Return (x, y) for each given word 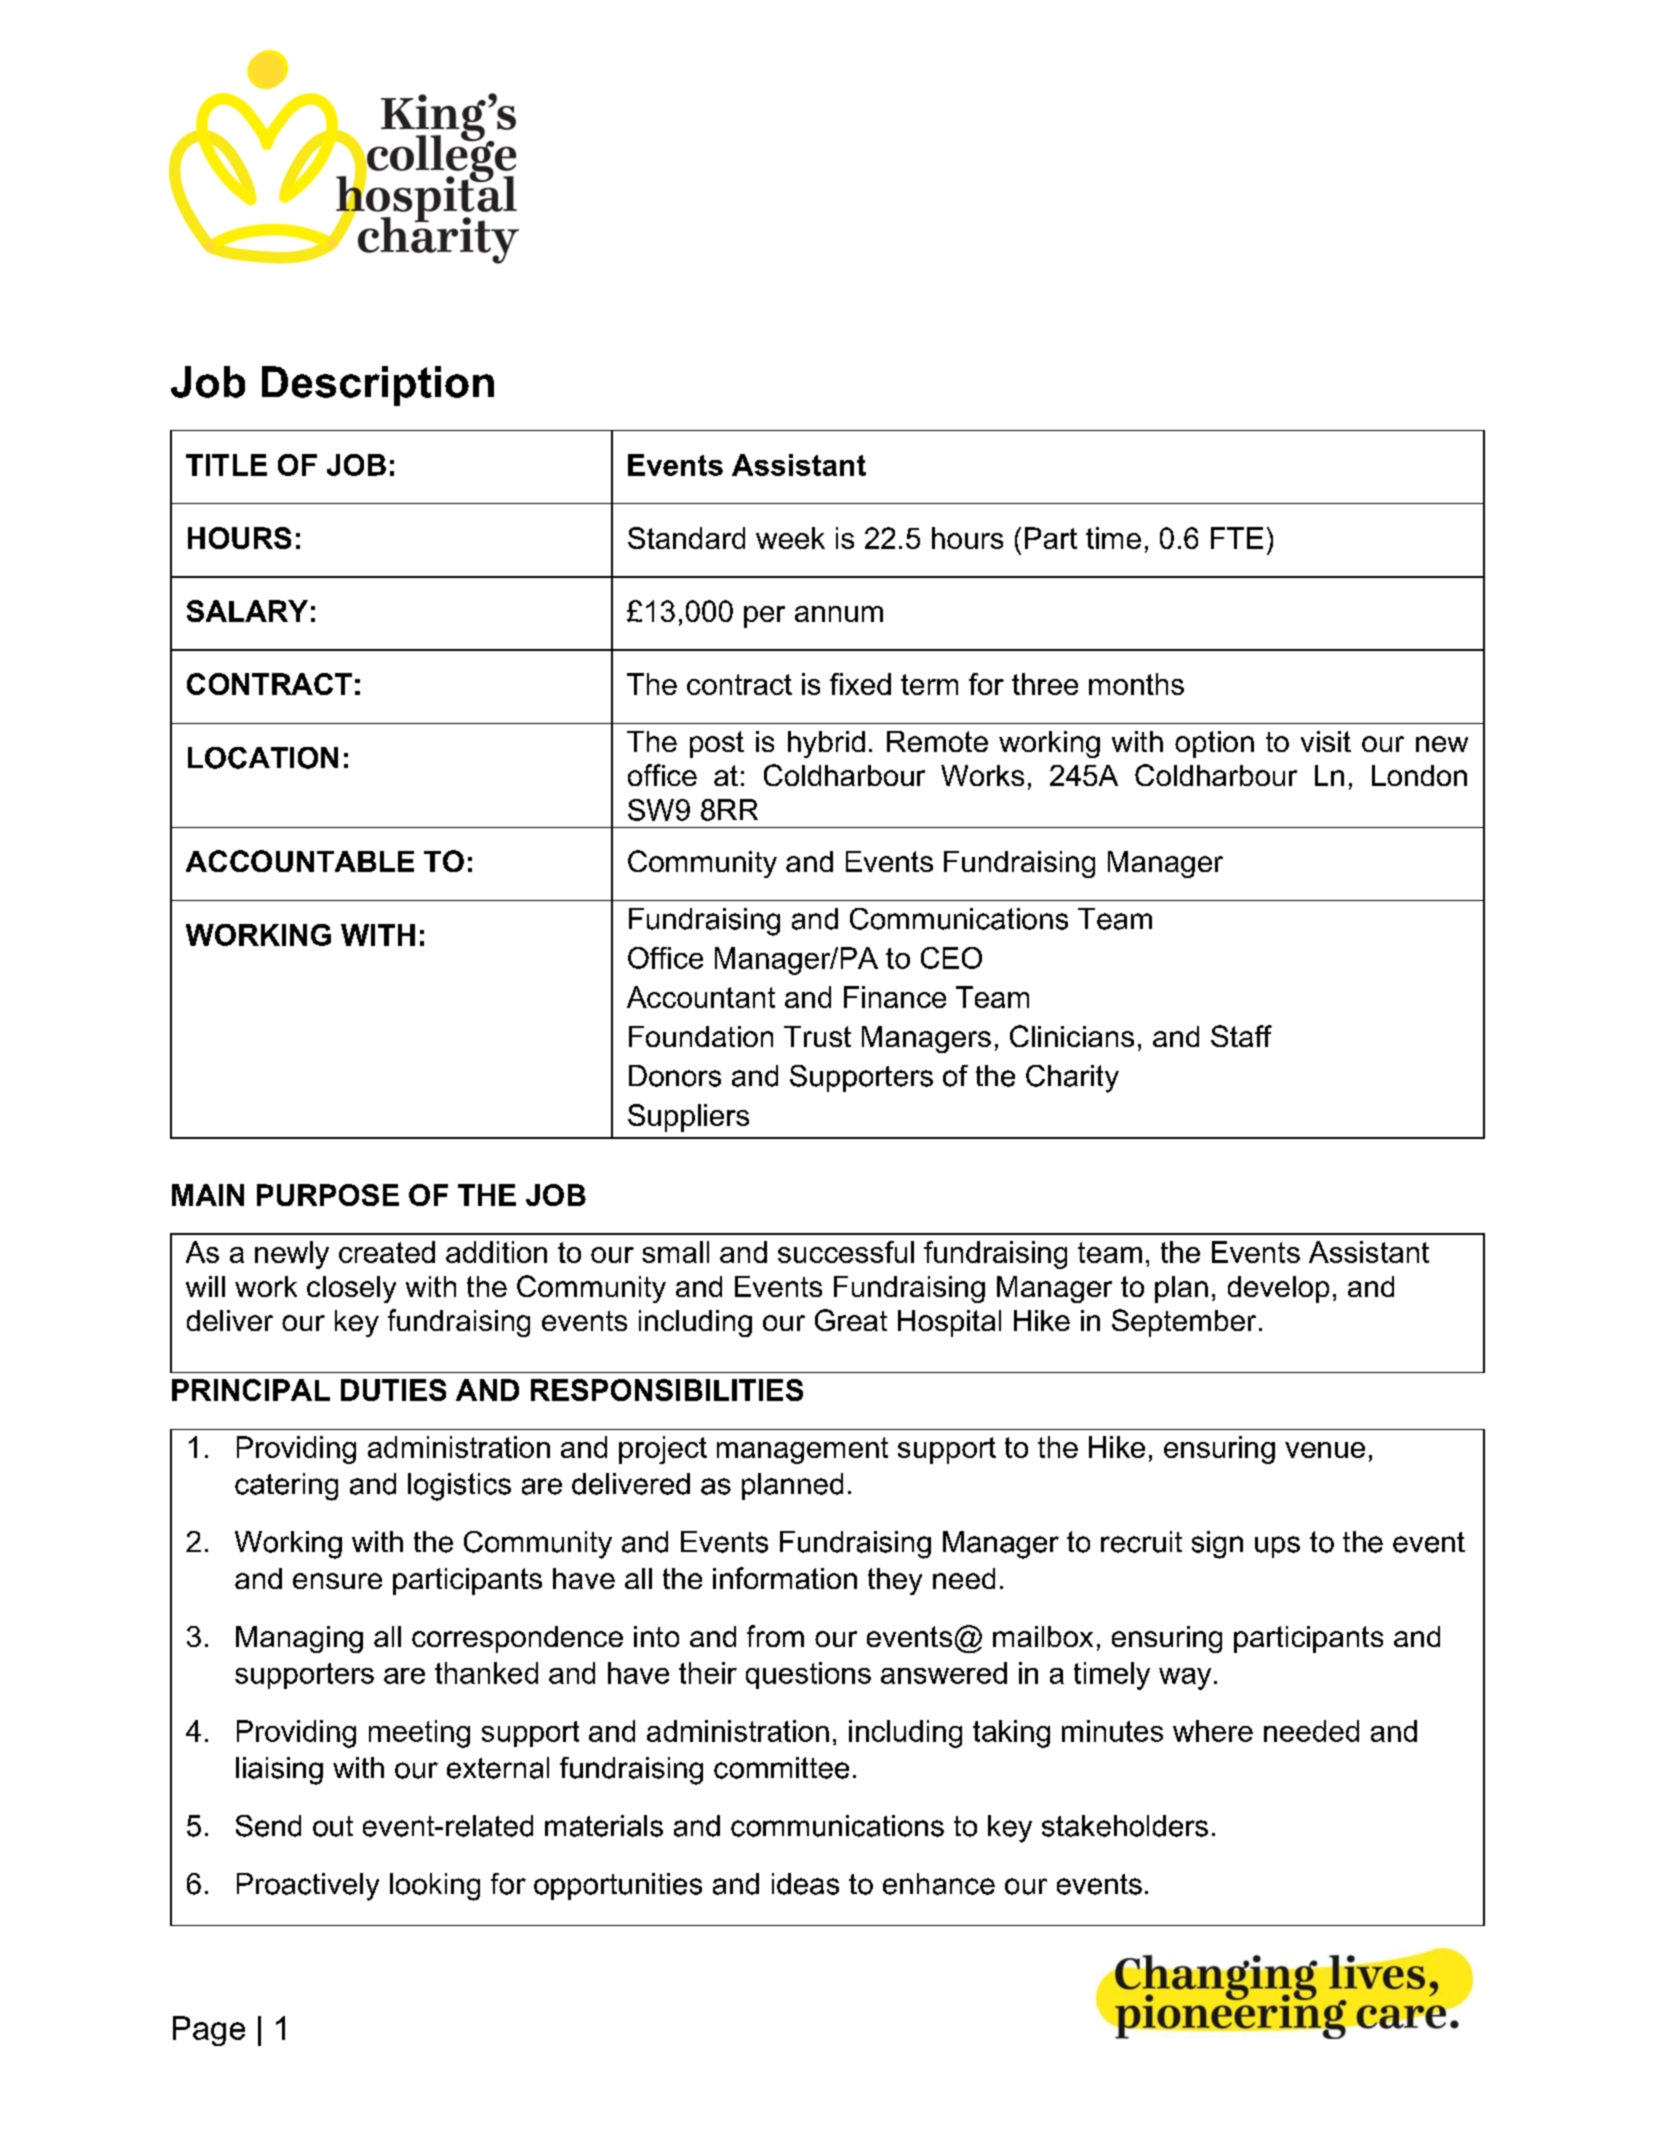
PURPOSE (328, 1195)
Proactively (308, 1887)
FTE (1237, 538)
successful (846, 1252)
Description (378, 386)
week (790, 538)
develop (1278, 1289)
